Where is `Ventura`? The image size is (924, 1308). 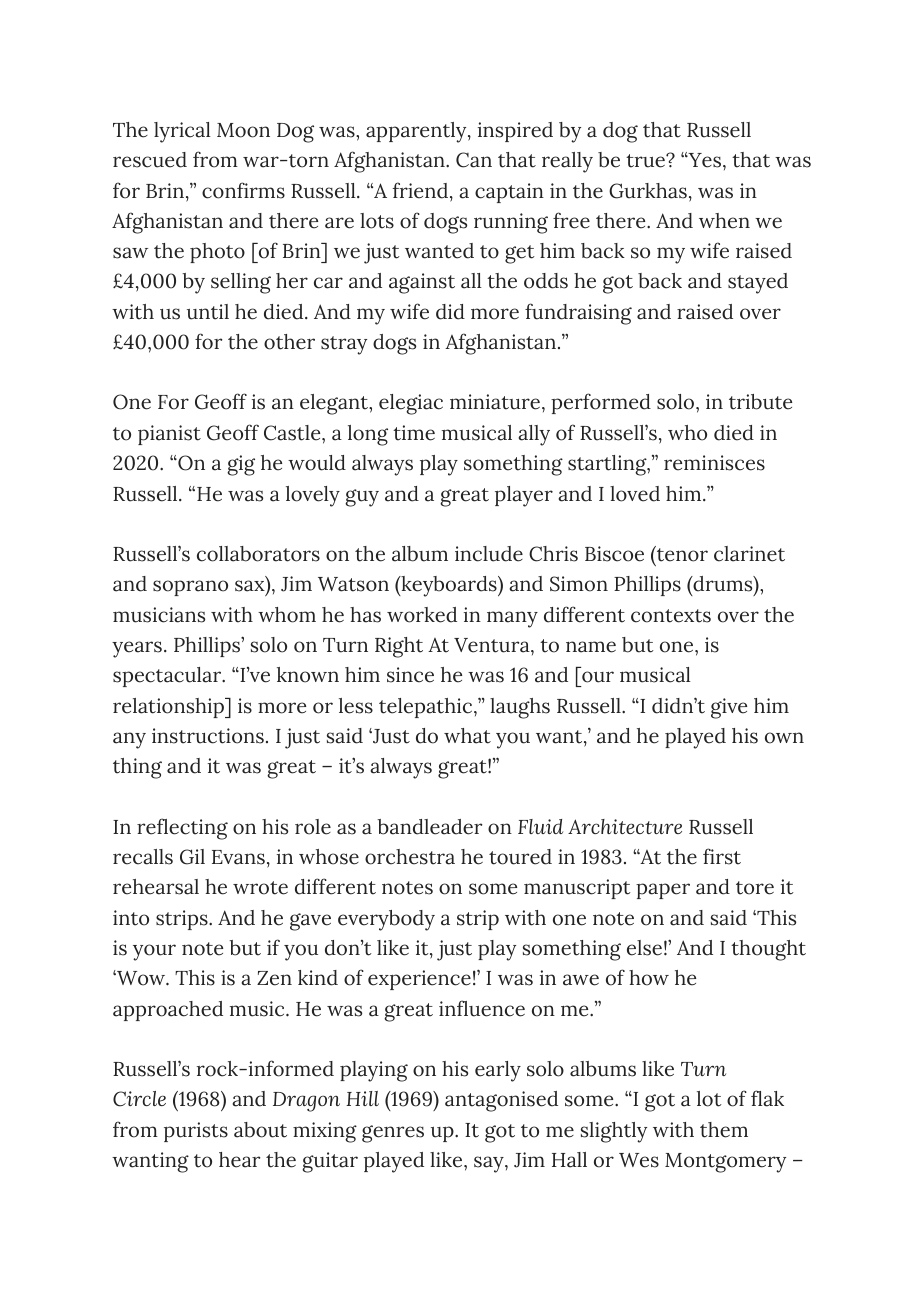
Ventura is located at coordinates (493, 645).
